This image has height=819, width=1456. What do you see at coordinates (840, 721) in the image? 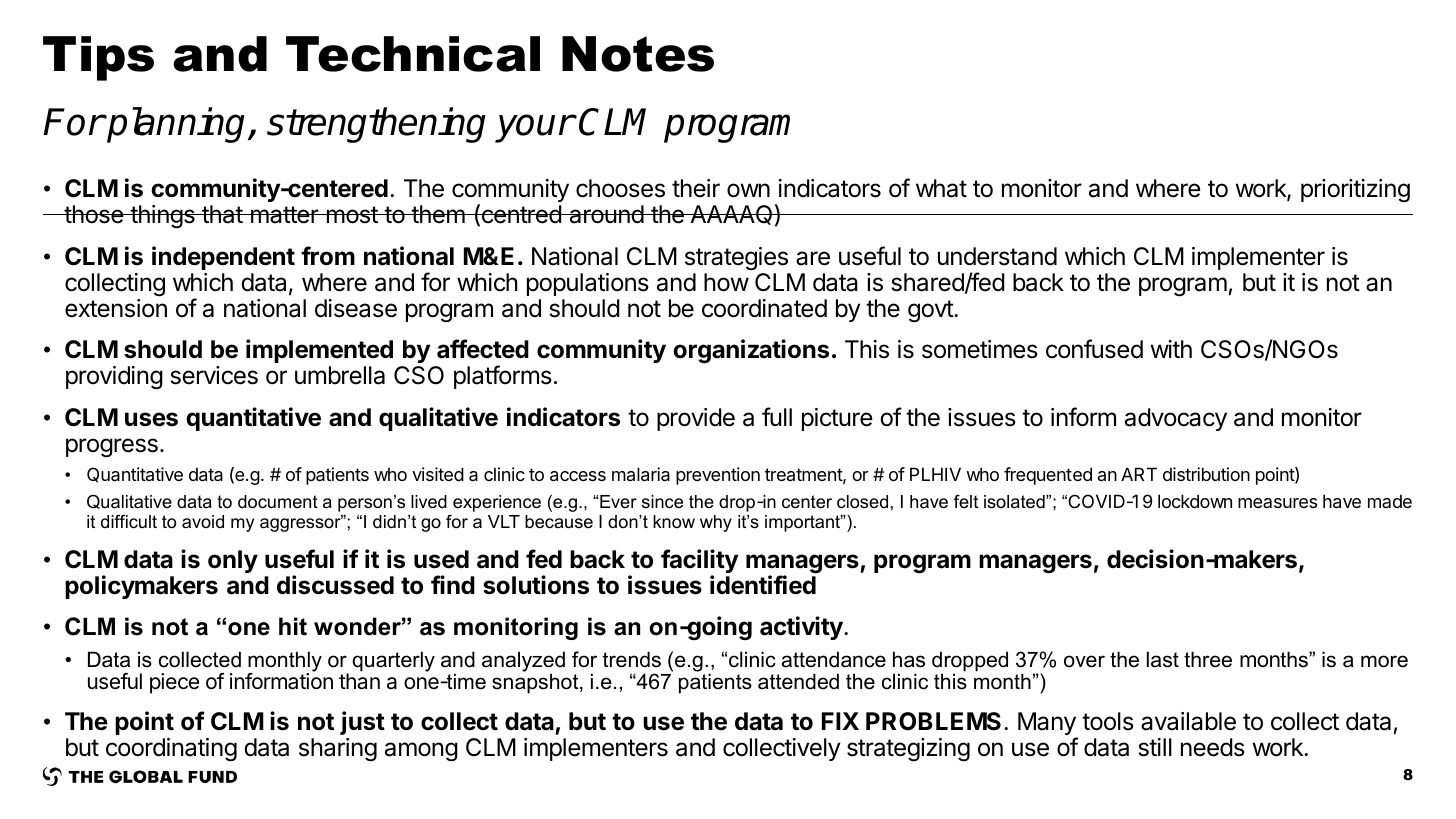
I see `FIX` at bounding box center [840, 721].
